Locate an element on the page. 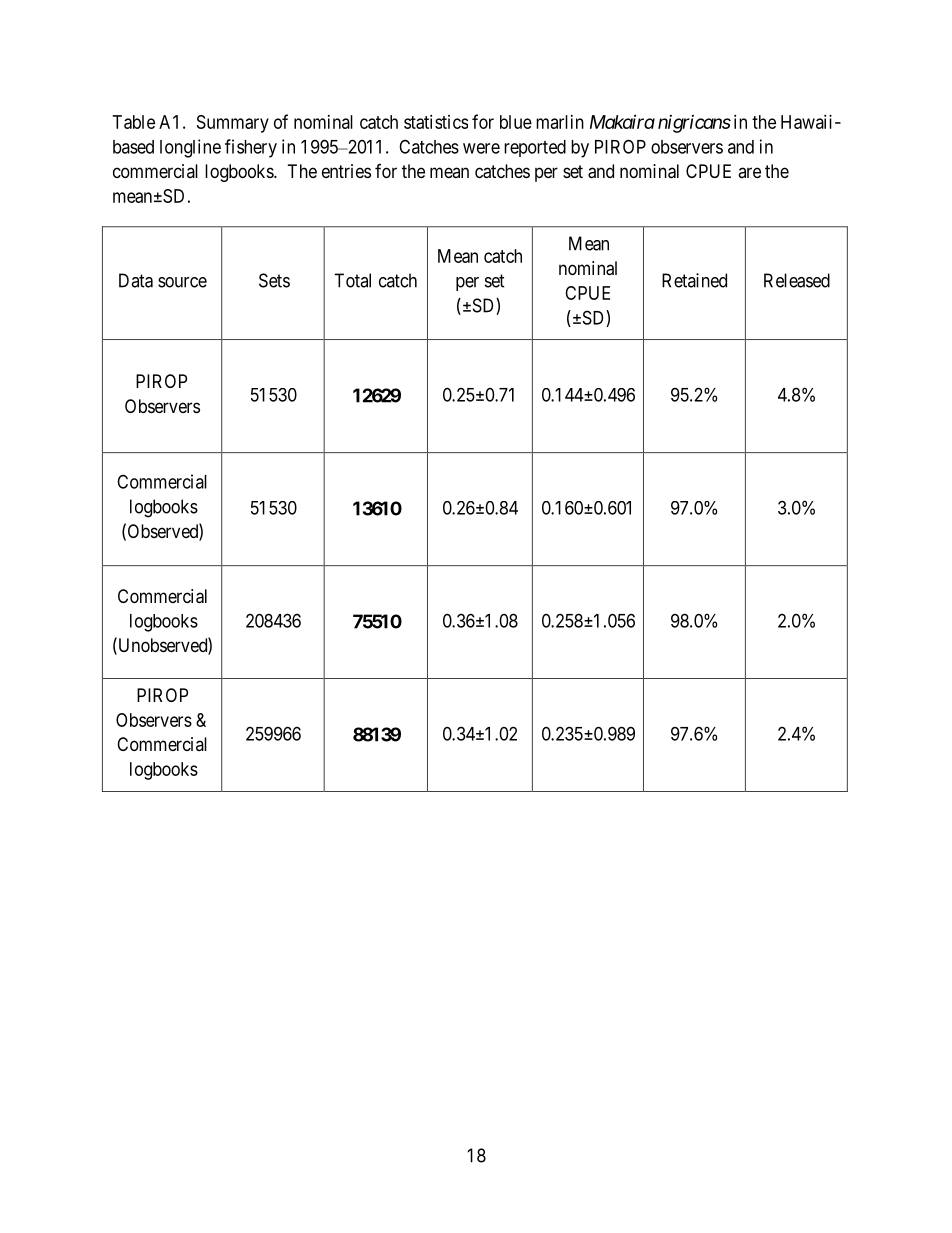  Total is located at coordinates (352, 280).
